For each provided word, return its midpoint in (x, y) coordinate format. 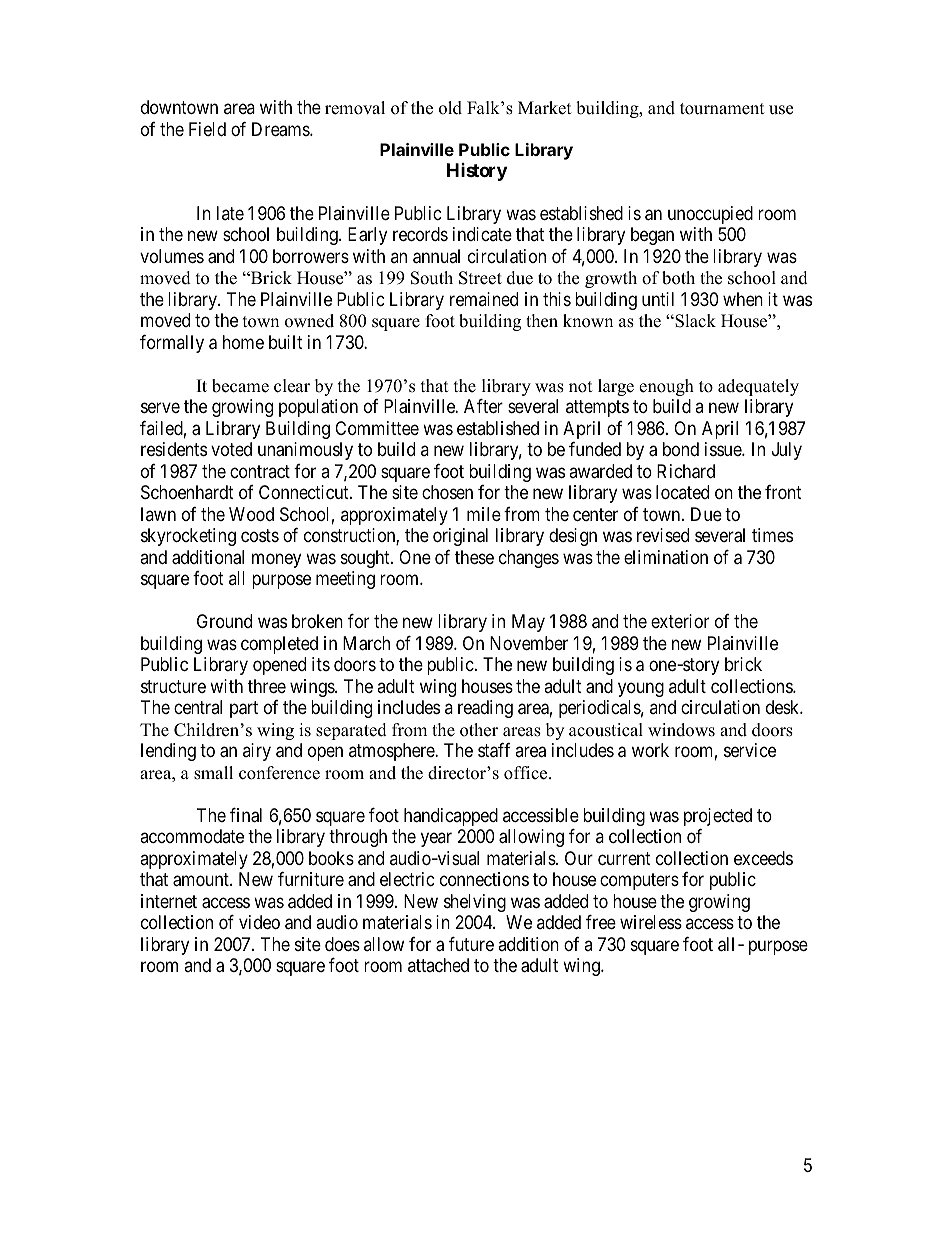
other (479, 730)
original (460, 537)
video (259, 922)
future (471, 944)
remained (484, 299)
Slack (694, 321)
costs (260, 536)
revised (663, 535)
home (243, 342)
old (450, 108)
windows (681, 730)
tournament (722, 109)
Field (207, 129)
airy (257, 752)
